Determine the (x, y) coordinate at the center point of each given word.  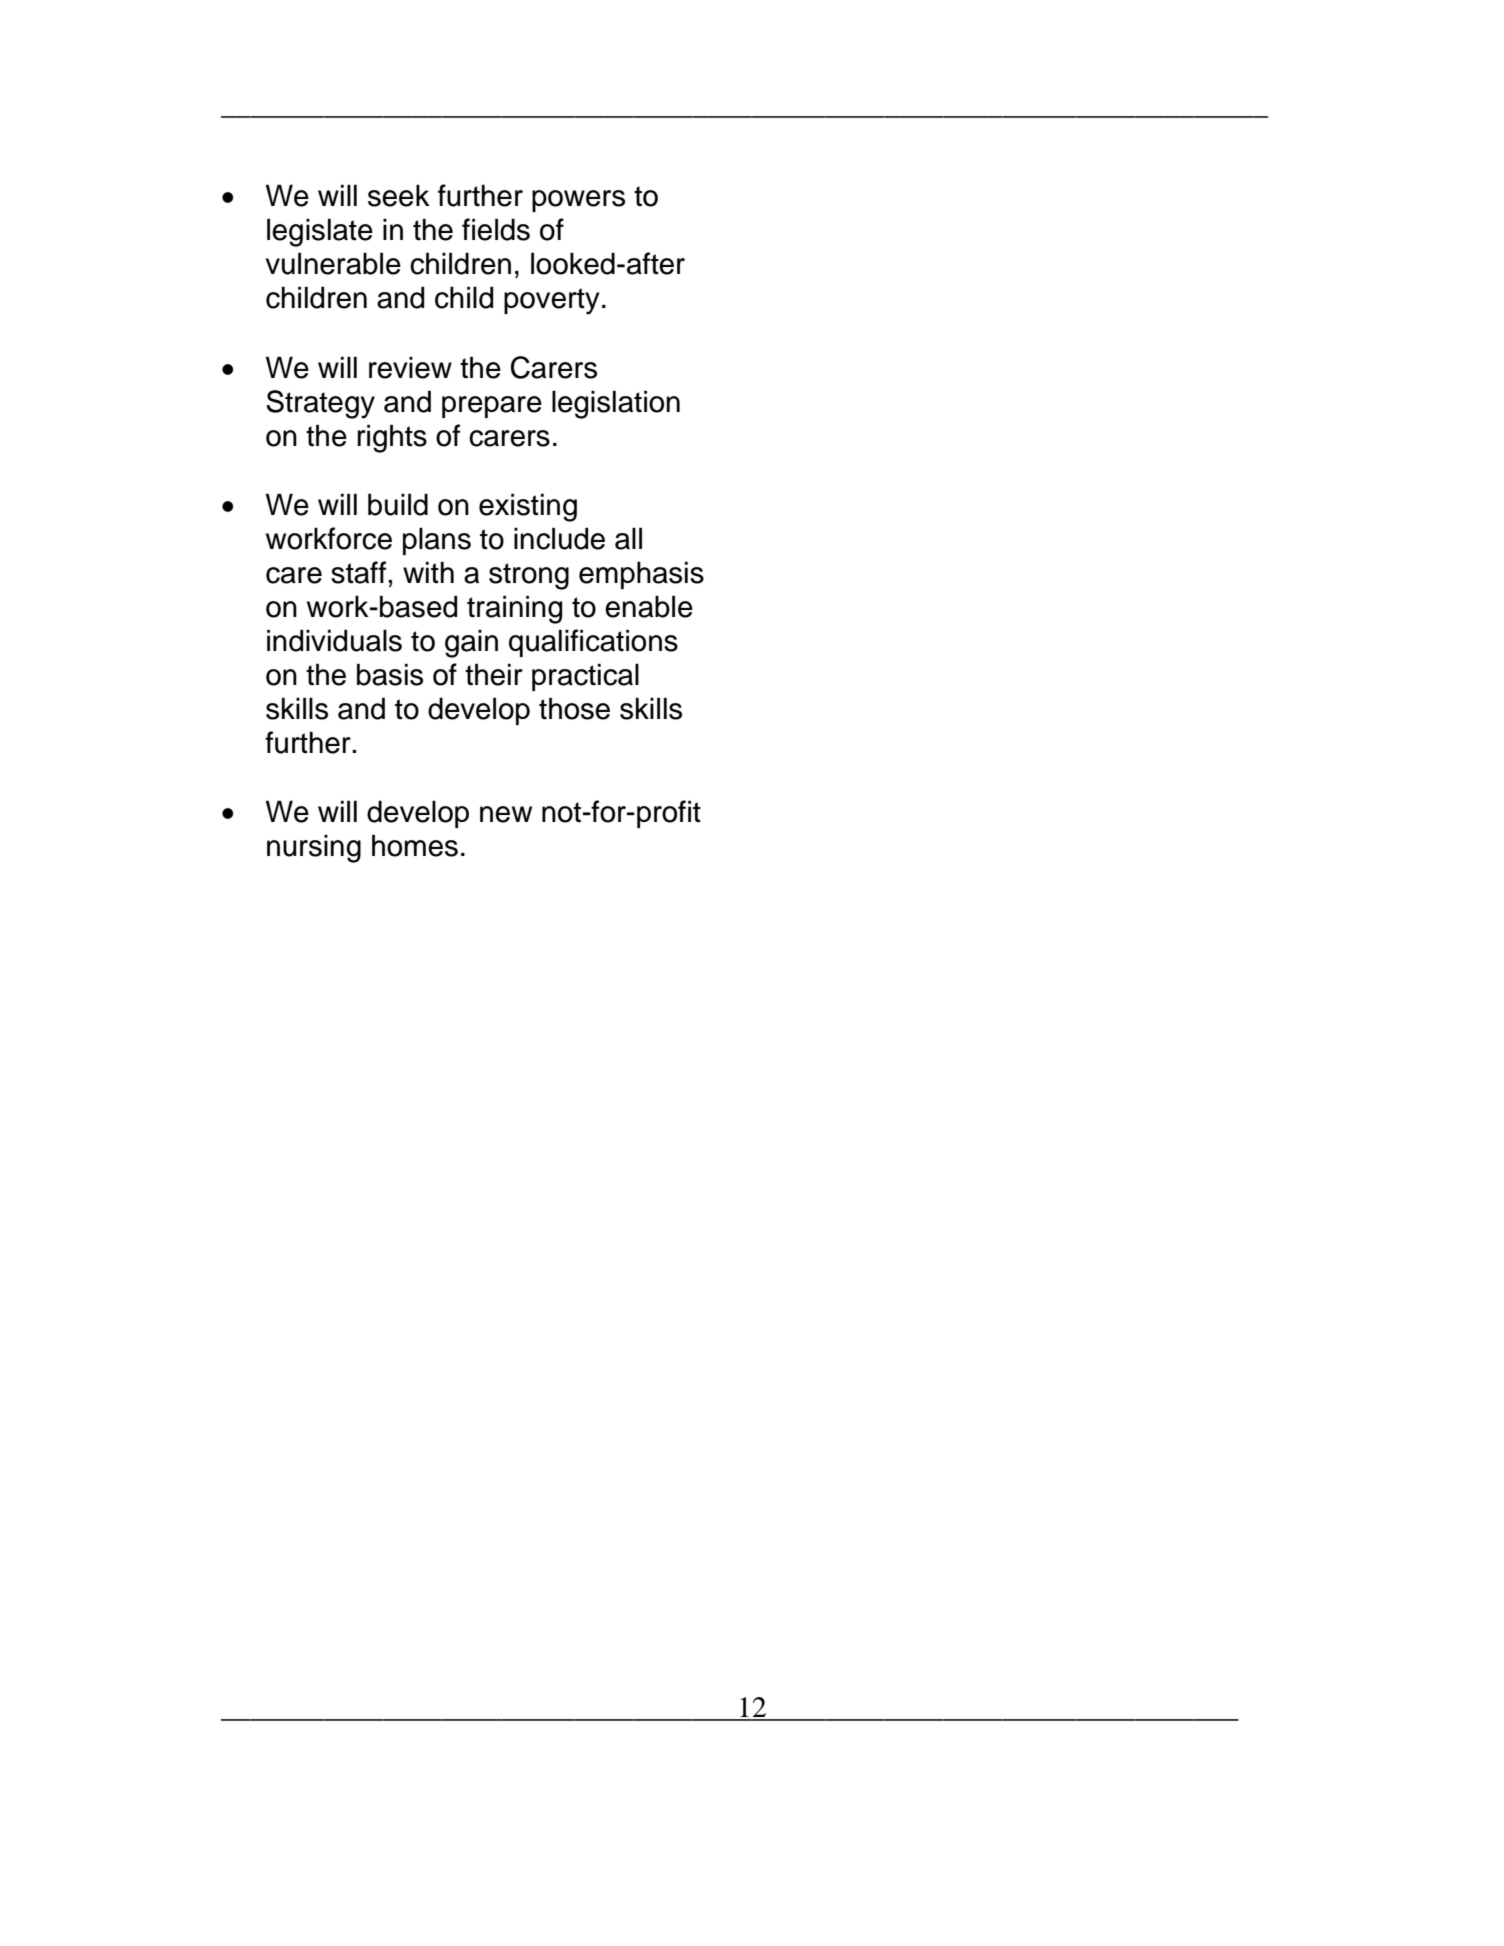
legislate (320, 232)
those (574, 708)
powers (578, 201)
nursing (314, 848)
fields (496, 229)
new (506, 814)
